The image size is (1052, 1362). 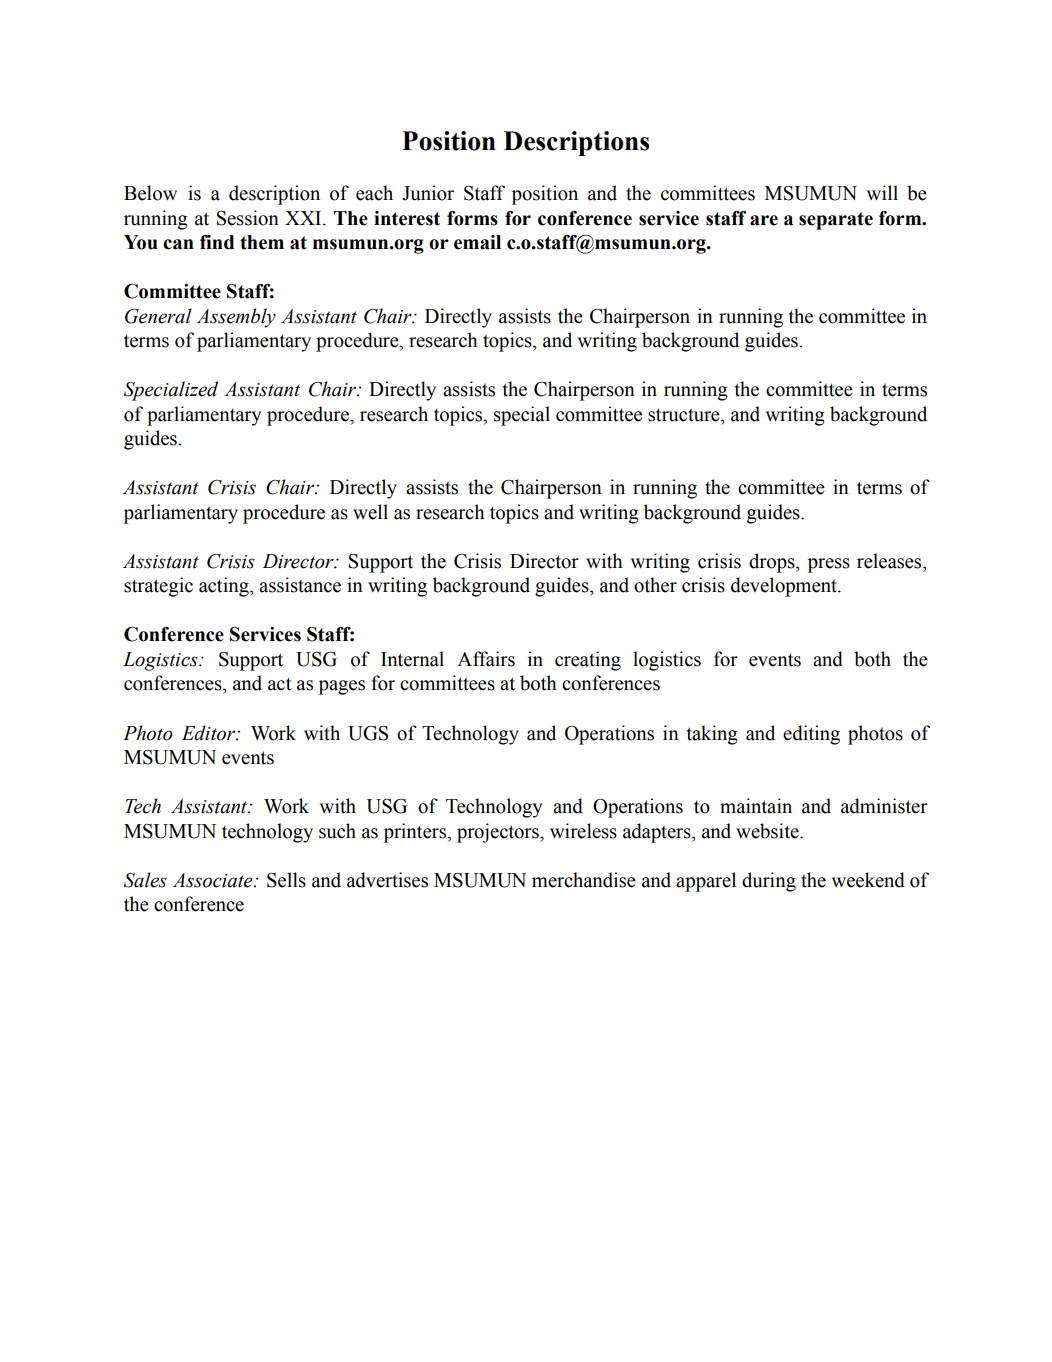 What do you see at coordinates (477, 242) in the screenshot?
I see `email` at bounding box center [477, 242].
